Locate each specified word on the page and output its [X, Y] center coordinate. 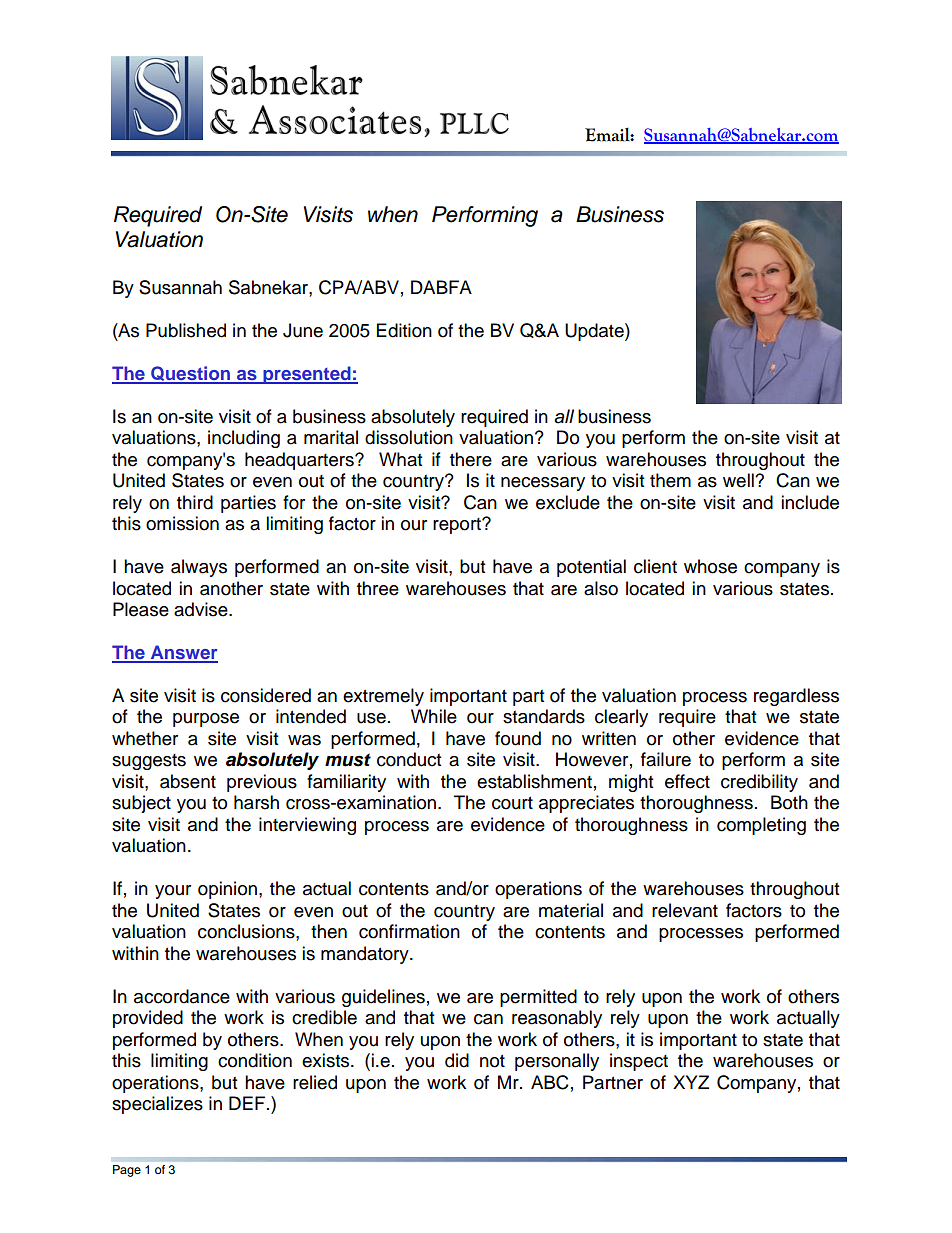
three [378, 588]
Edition [404, 330]
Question [191, 374]
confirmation [409, 931]
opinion [227, 890]
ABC [550, 1082]
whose [710, 566]
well [739, 480]
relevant [685, 910]
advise [202, 609]
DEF [248, 1103]
